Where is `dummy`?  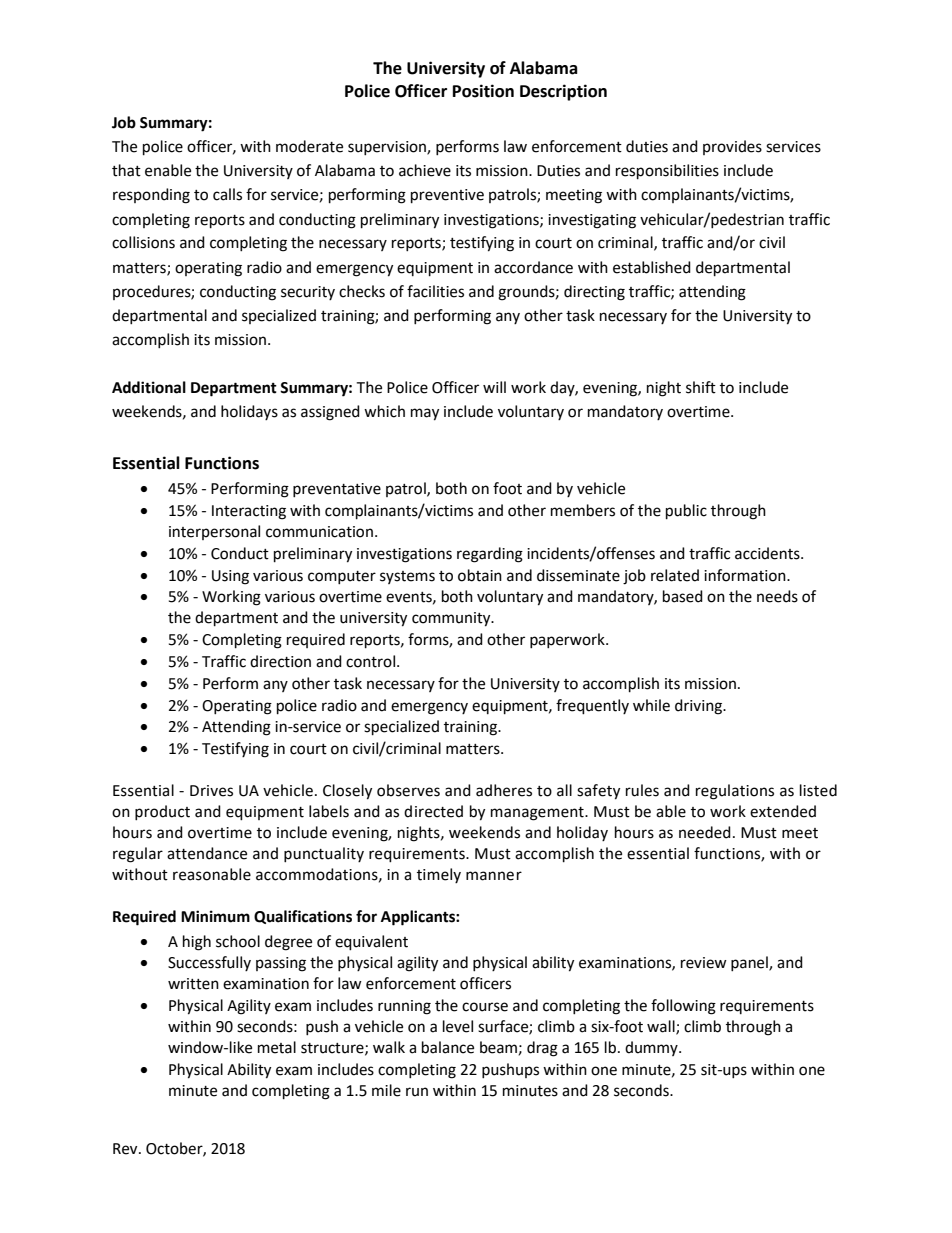
dummy is located at coordinates (652, 1048).
